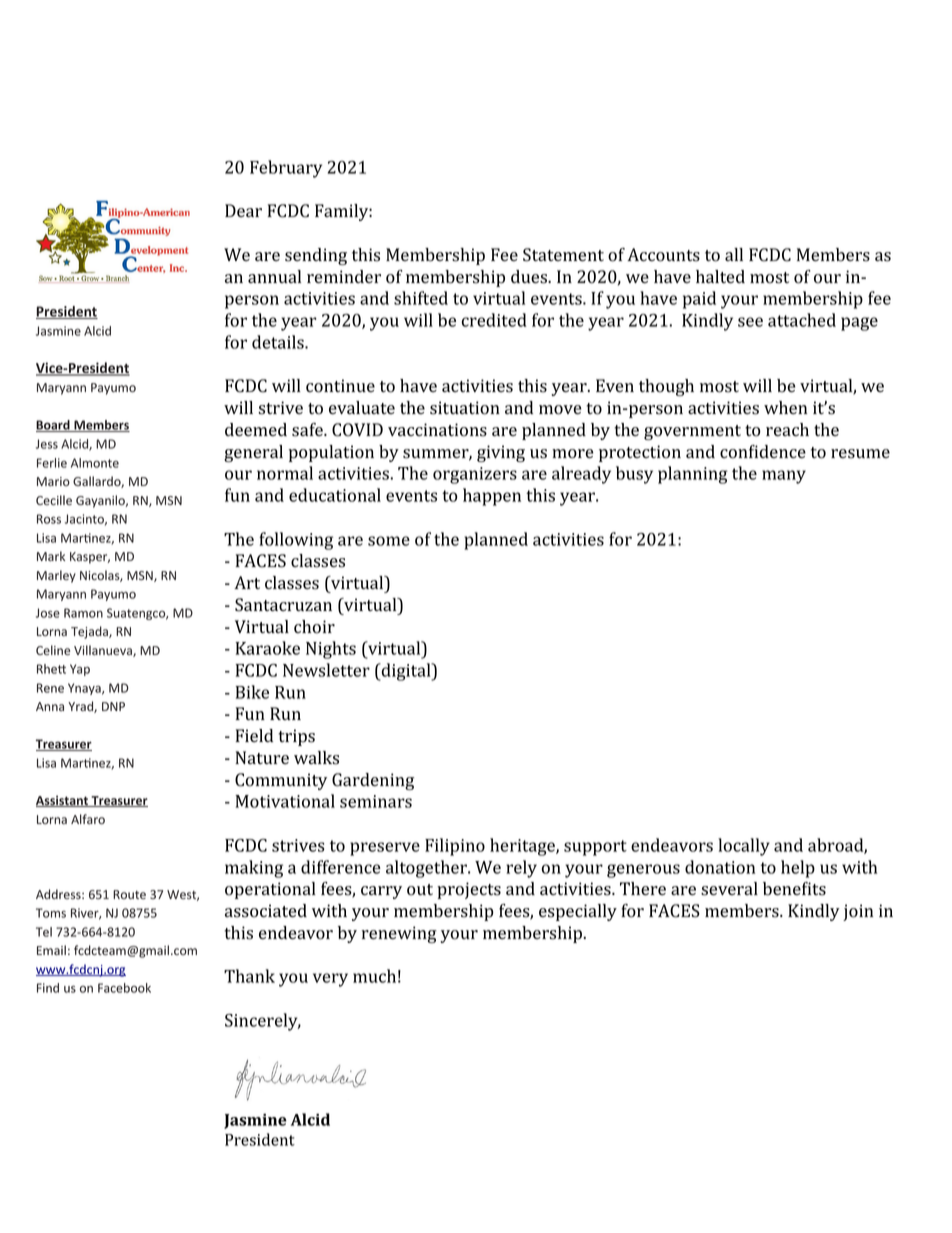 This screenshot has height=1233, width=952. Describe the element at coordinates (326, 670) in the screenshot. I see `Newsletter` at that location.
